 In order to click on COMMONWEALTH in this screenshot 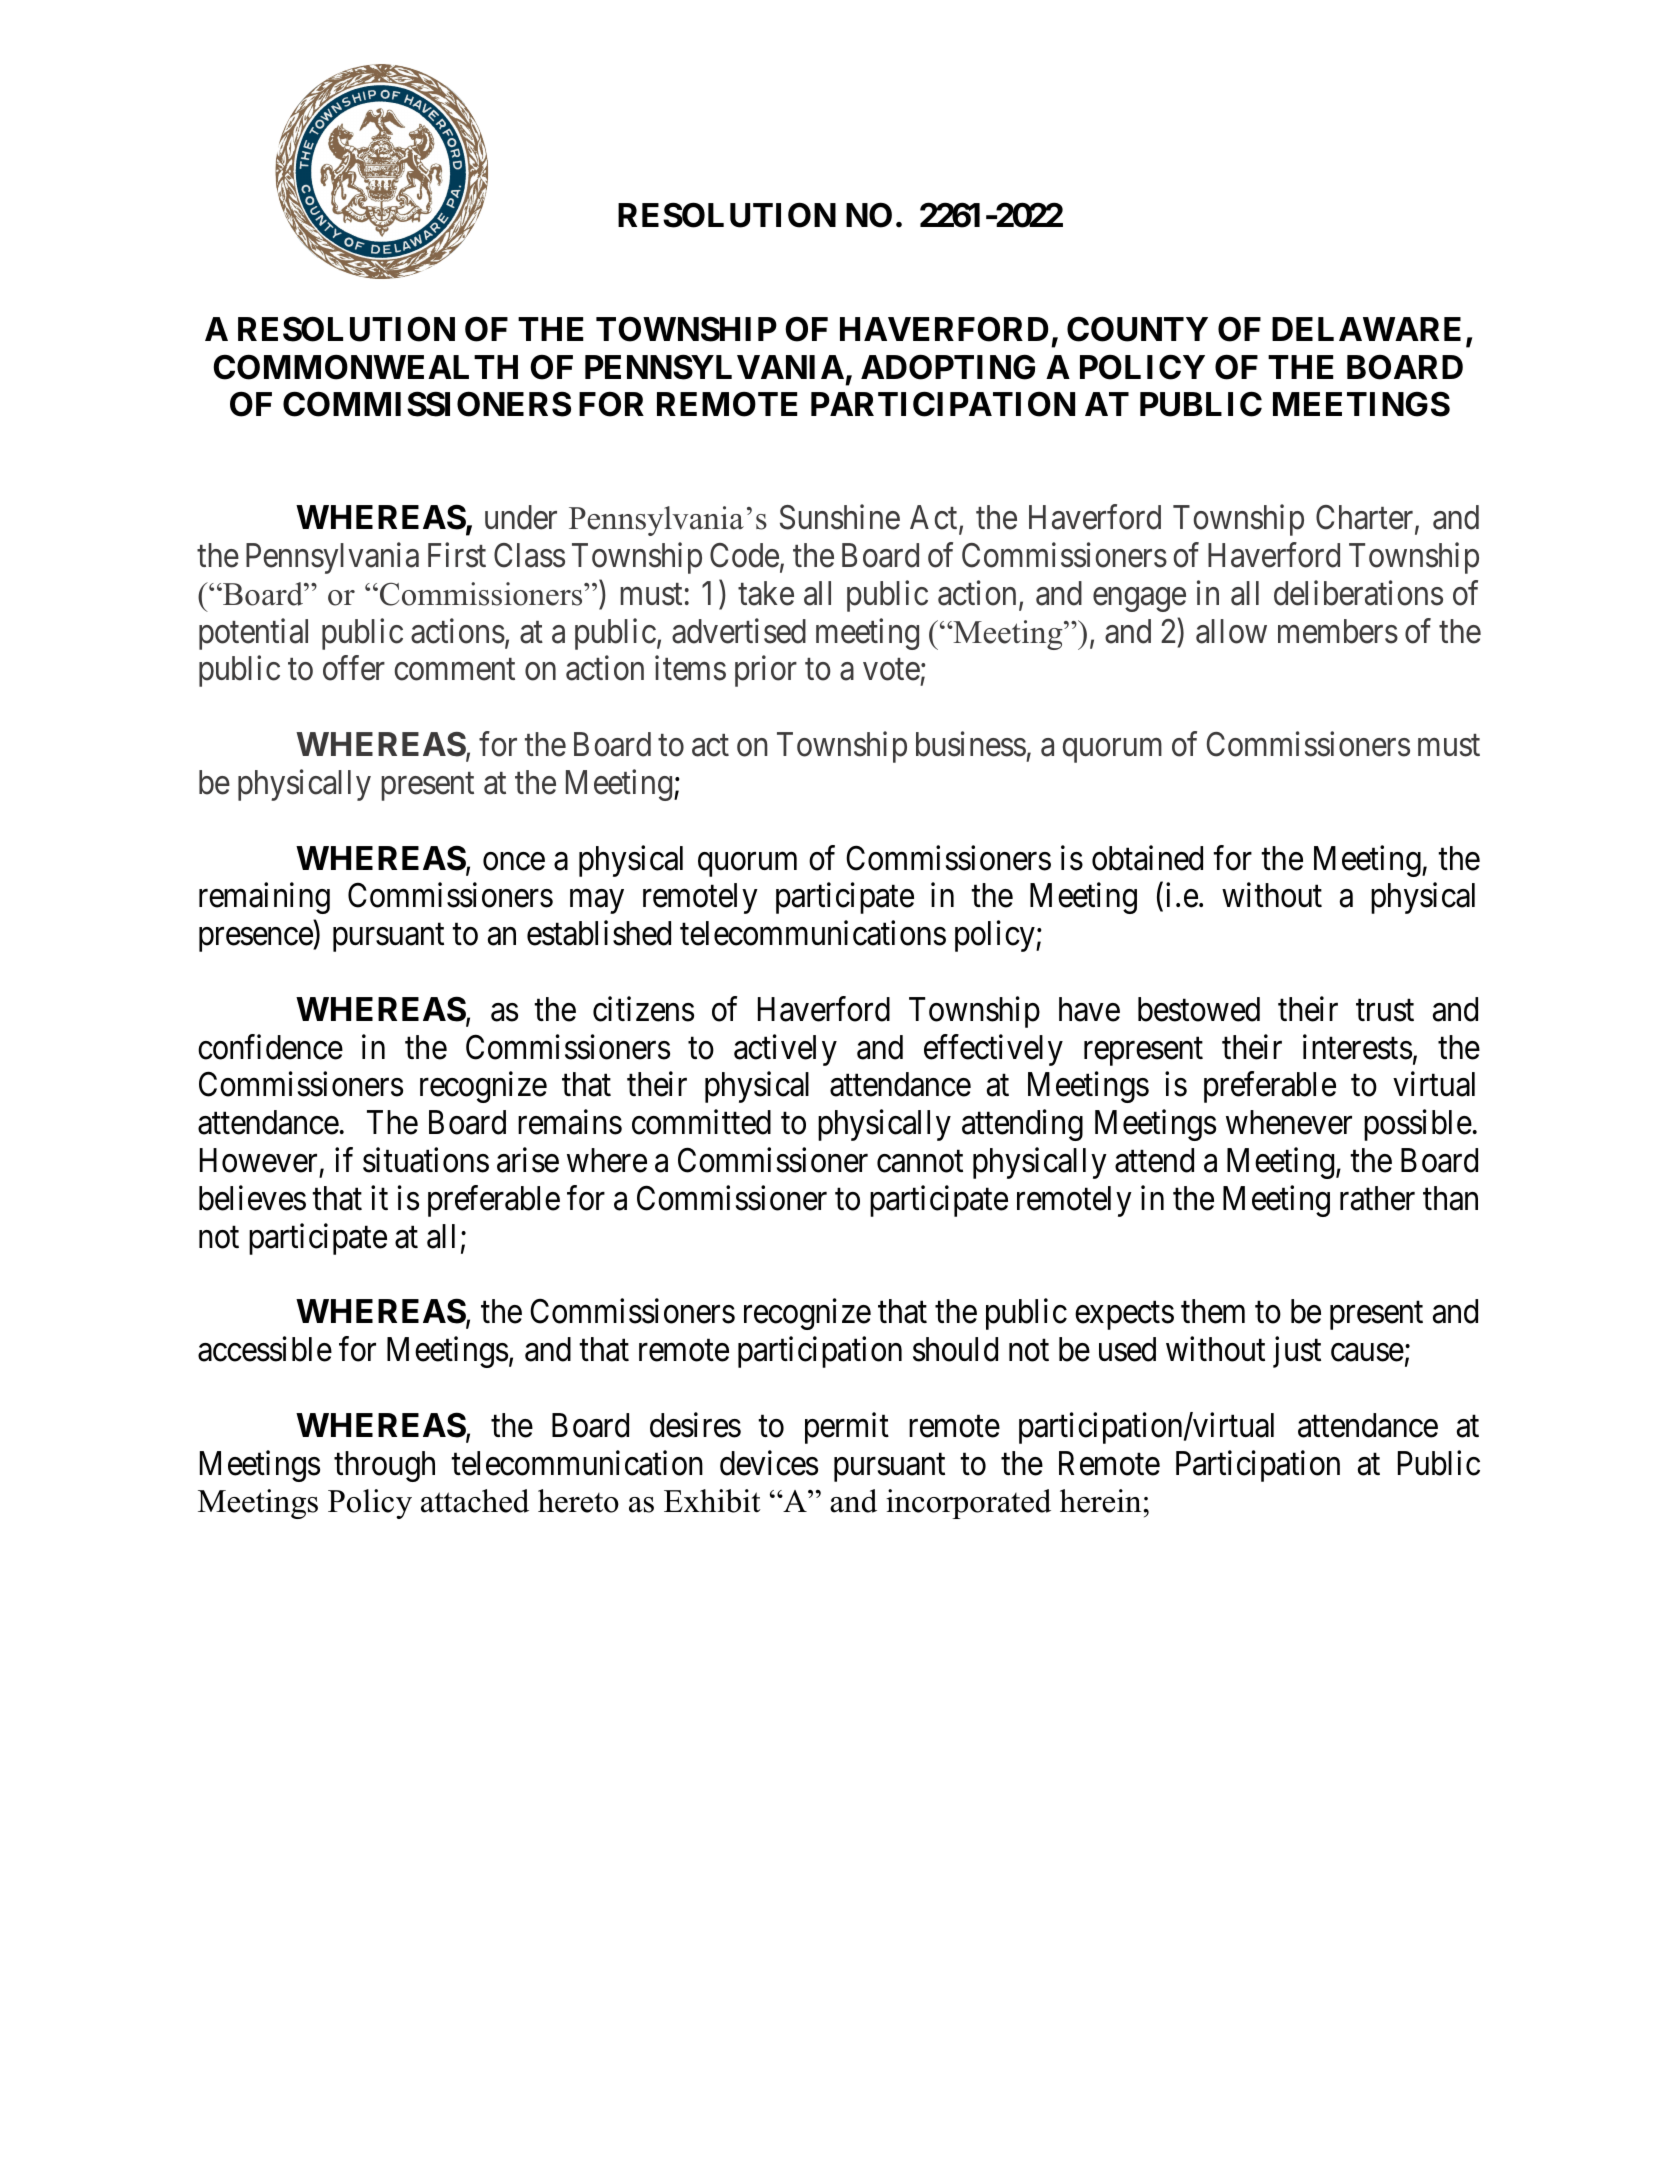, I will do `click(365, 367)`.
